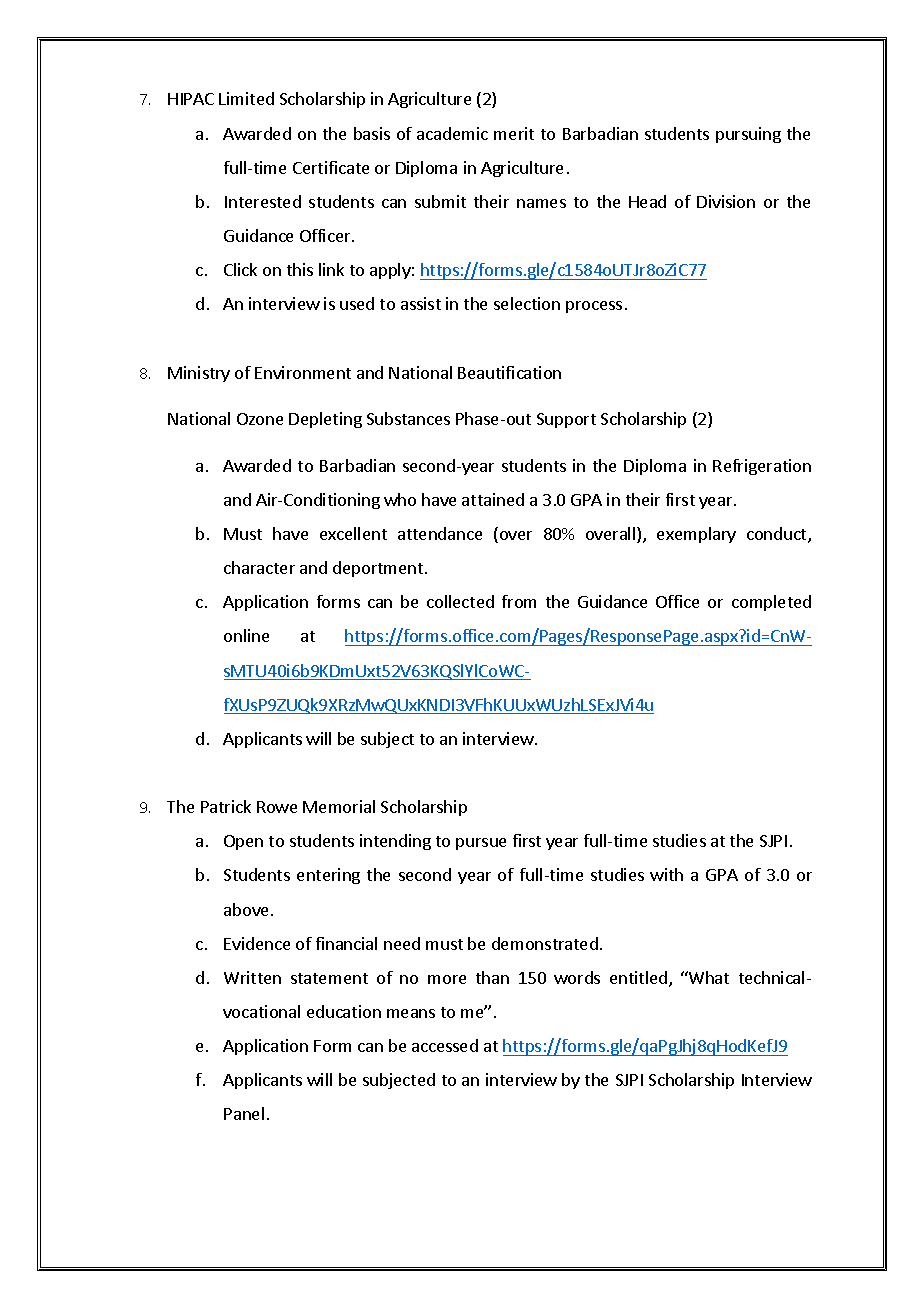 The height and width of the document is (1308, 924). Describe the element at coordinates (445, 1045) in the document. I see `accessed` at that location.
